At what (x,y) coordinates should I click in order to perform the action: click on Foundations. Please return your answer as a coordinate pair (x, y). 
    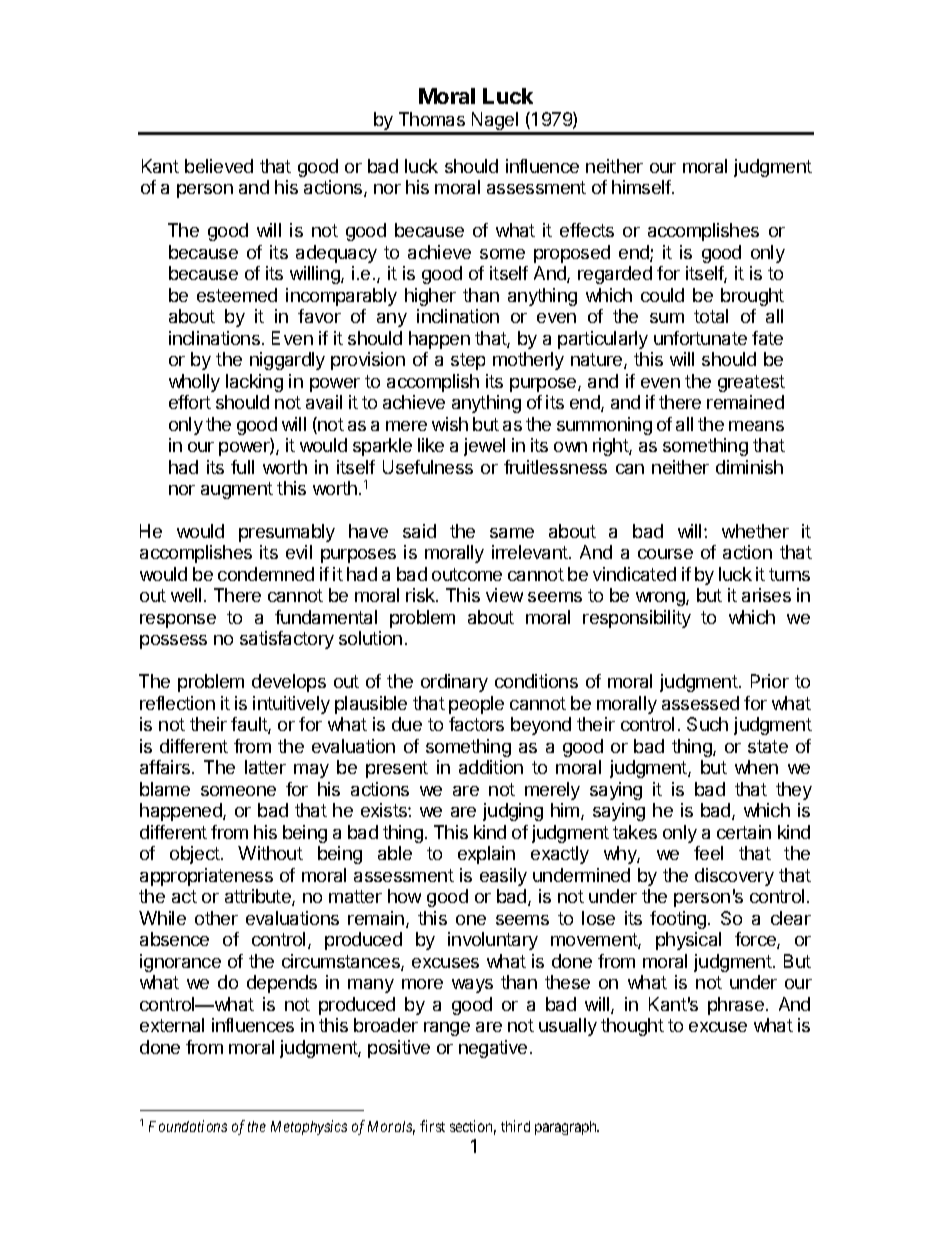
    Looking at the image, I should click on (188, 1126).
